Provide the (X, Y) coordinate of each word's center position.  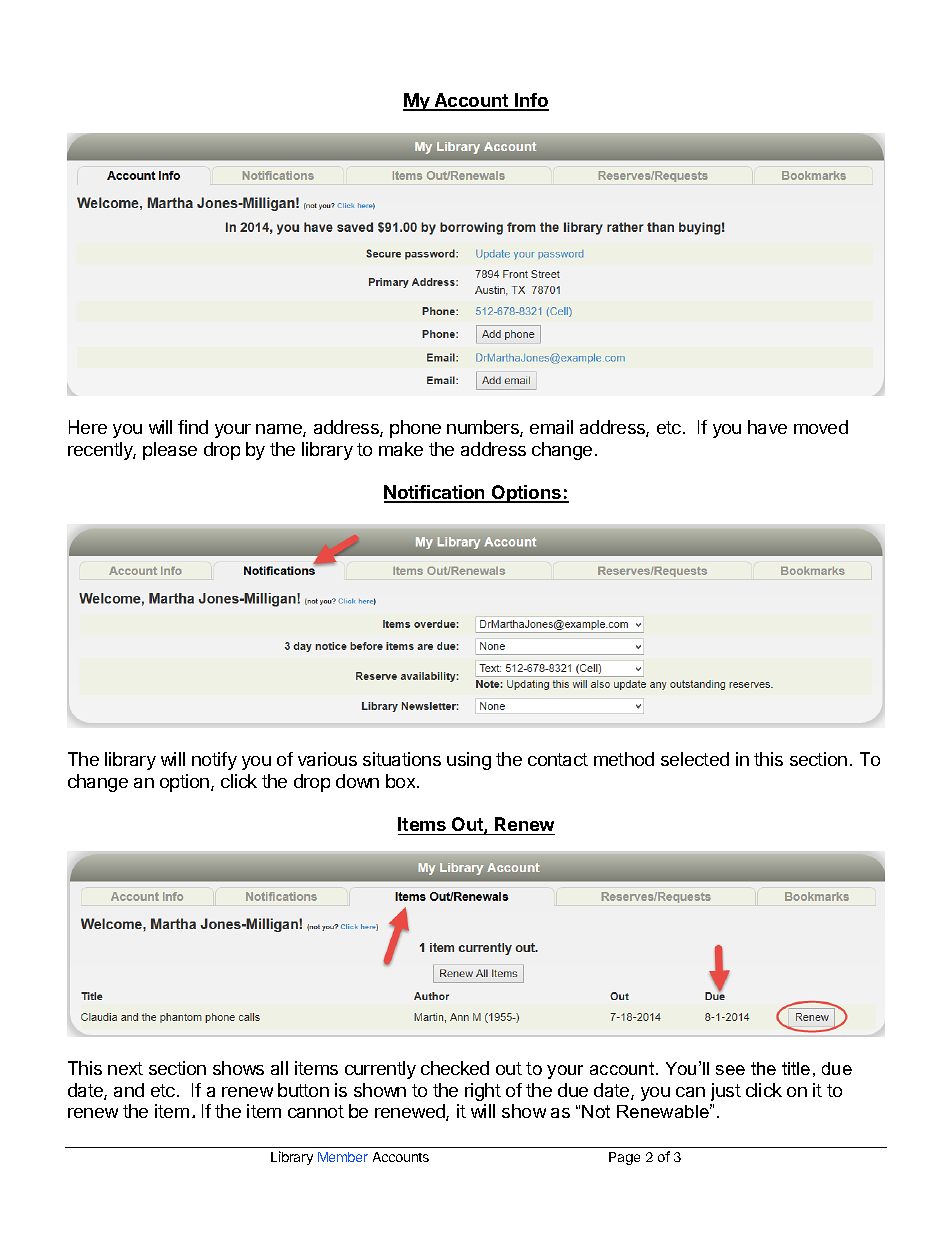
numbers (484, 428)
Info (531, 101)
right (483, 1092)
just (726, 1092)
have (767, 427)
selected (695, 759)
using (469, 761)
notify (214, 761)
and (129, 1090)
